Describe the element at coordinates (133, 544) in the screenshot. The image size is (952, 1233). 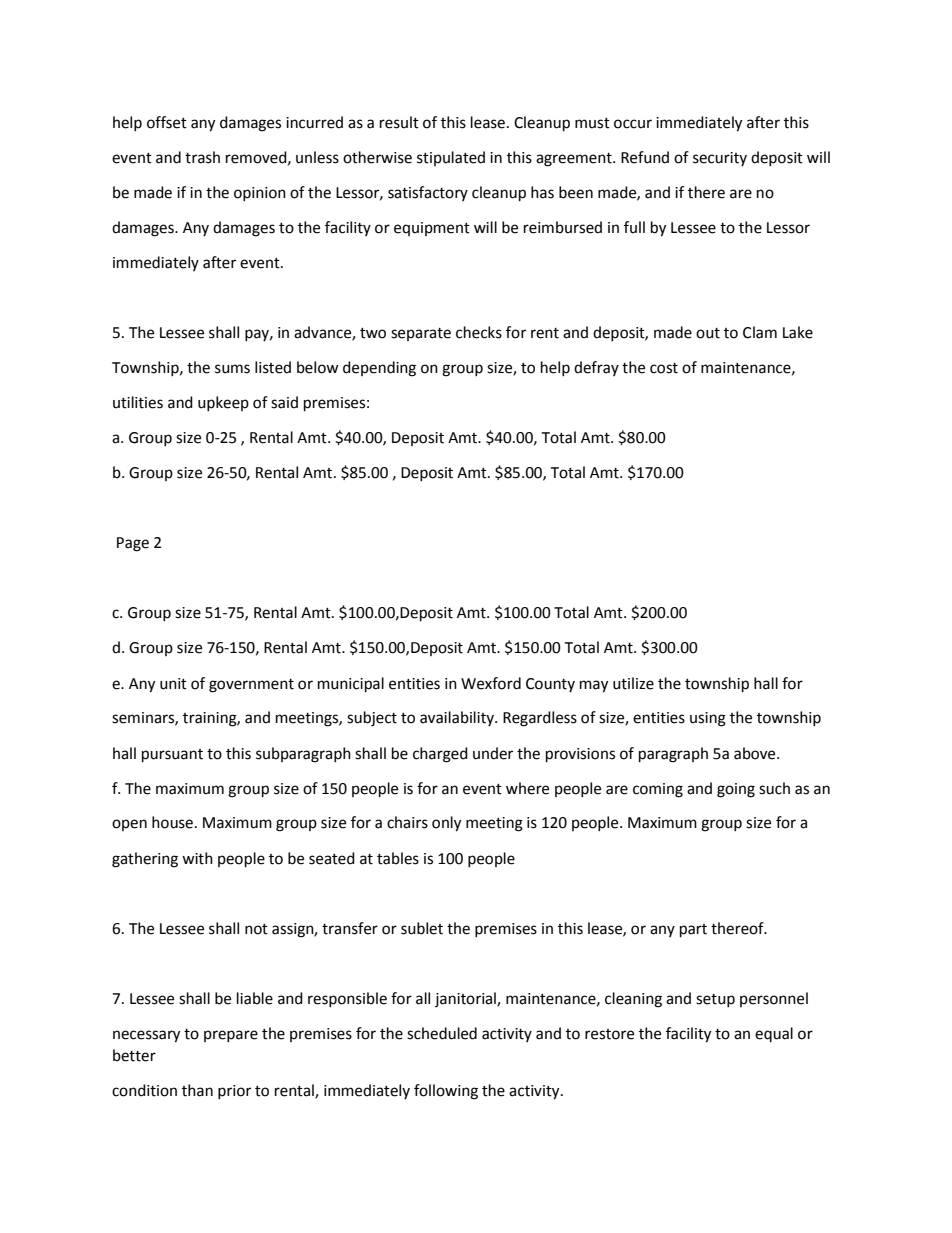
I see `Page` at that location.
